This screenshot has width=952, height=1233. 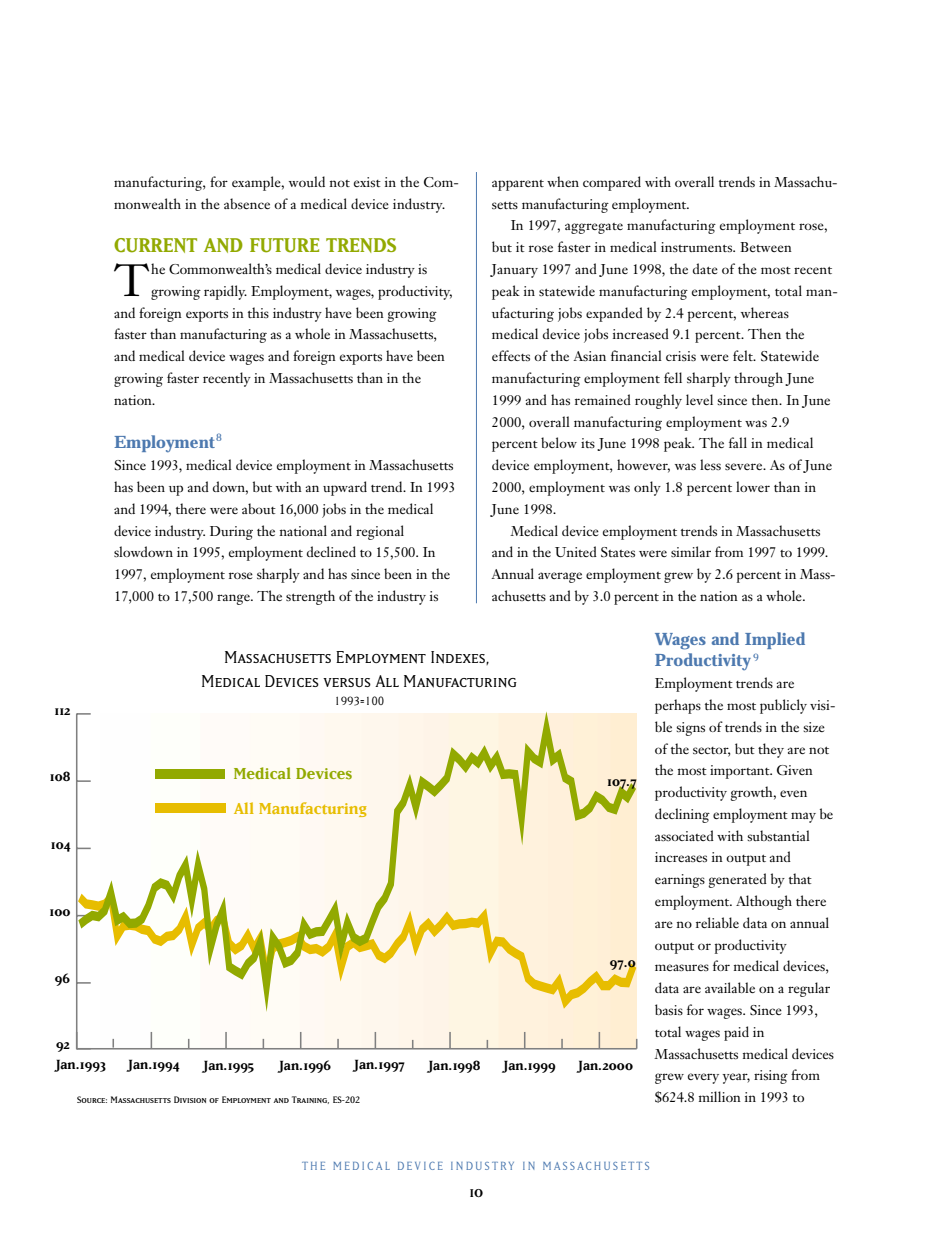 What do you see at coordinates (347, 682) in the screenshot?
I see `versus` at bounding box center [347, 682].
